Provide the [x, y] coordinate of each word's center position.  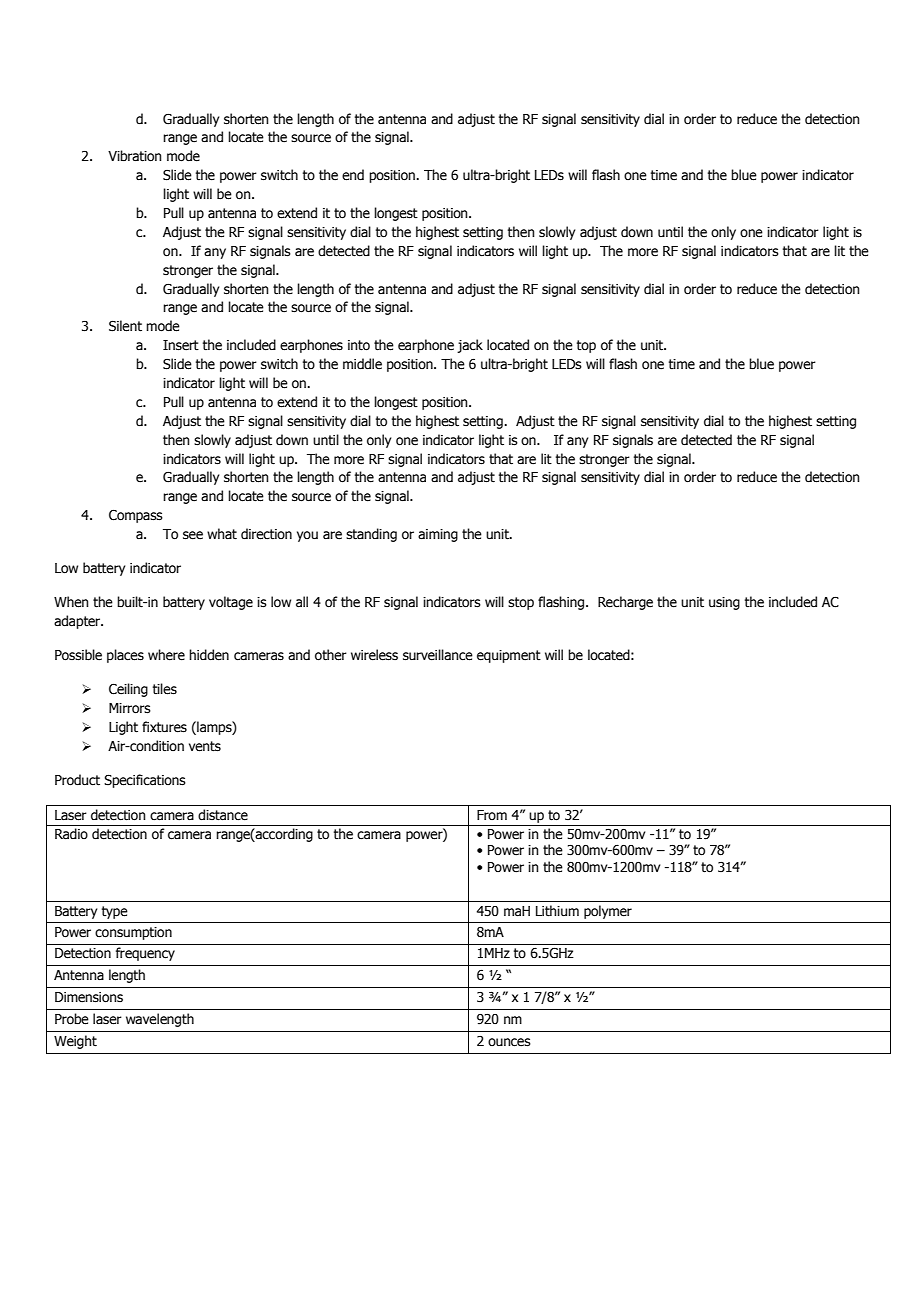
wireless [374, 655]
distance [223, 815]
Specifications [145, 781]
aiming [438, 535]
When [71, 602]
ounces [509, 1042]
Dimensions [89, 997]
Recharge [625, 603]
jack [470, 346]
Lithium [557, 911]
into [359, 345]
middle [362, 364]
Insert [181, 345]
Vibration [135, 156]
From [492, 815]
